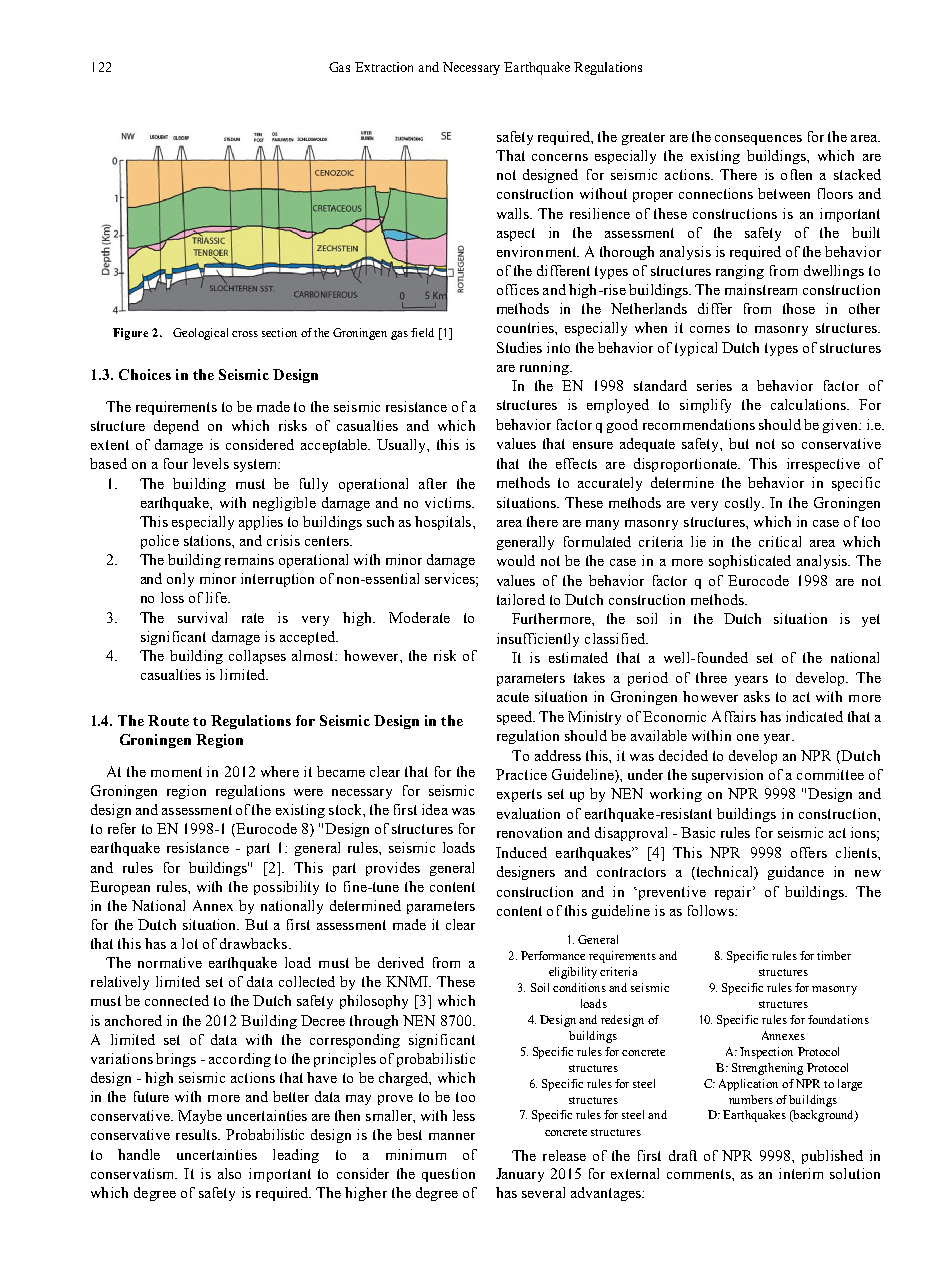  I want to click on concerns, so click(560, 157).
